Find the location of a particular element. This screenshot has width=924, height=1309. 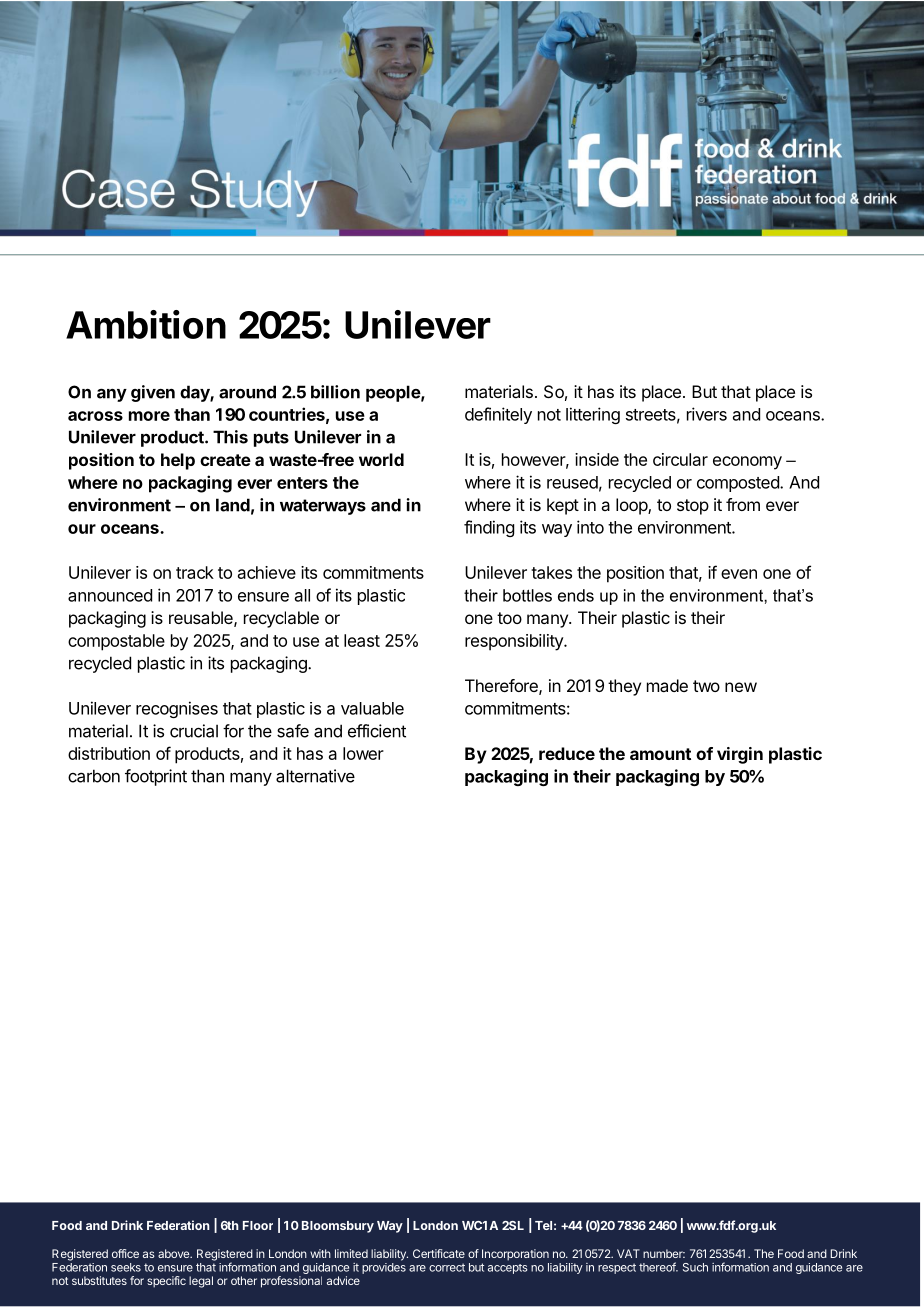

footprint is located at coordinates (156, 777).
